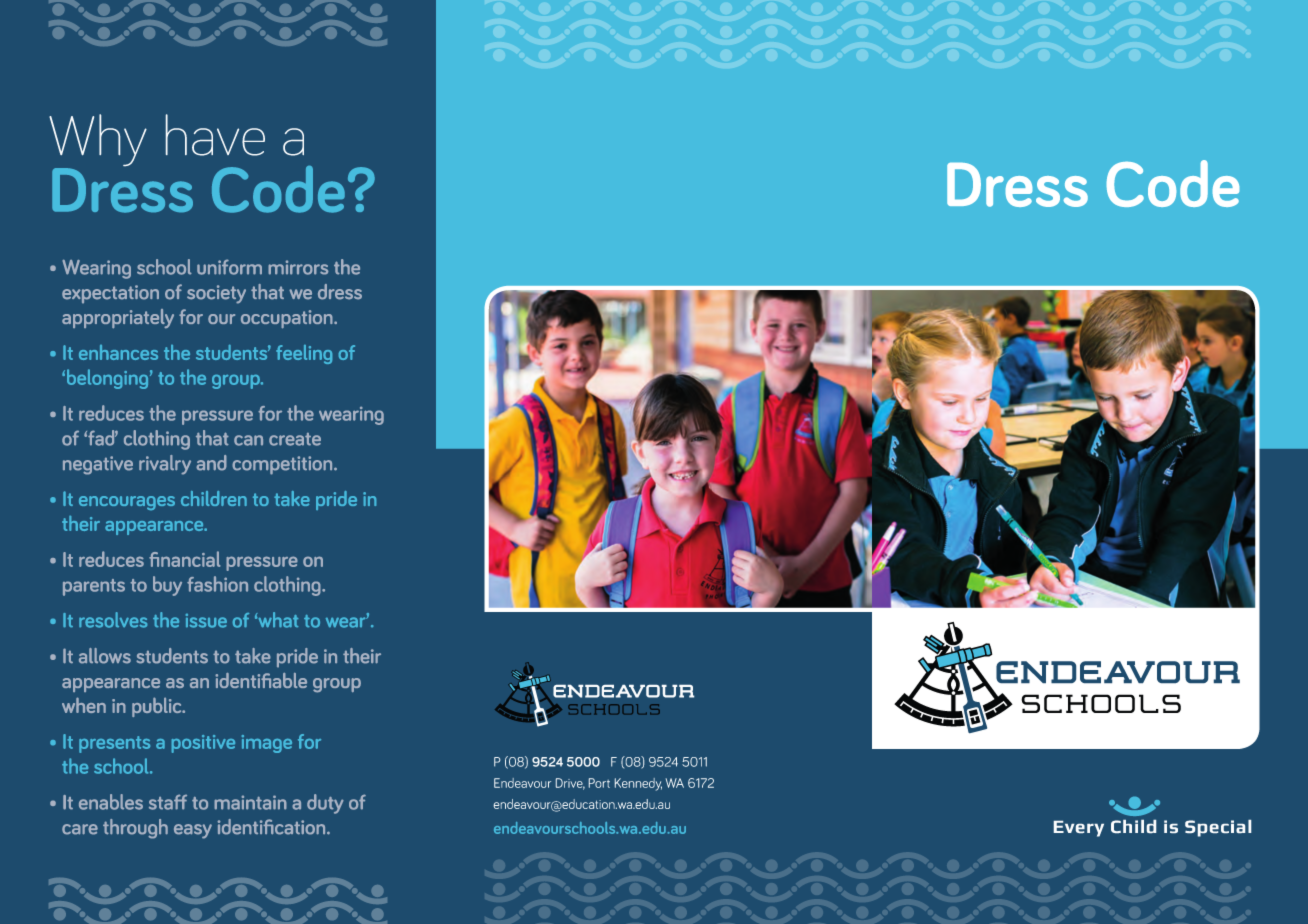  I want to click on have, so click(215, 135).
